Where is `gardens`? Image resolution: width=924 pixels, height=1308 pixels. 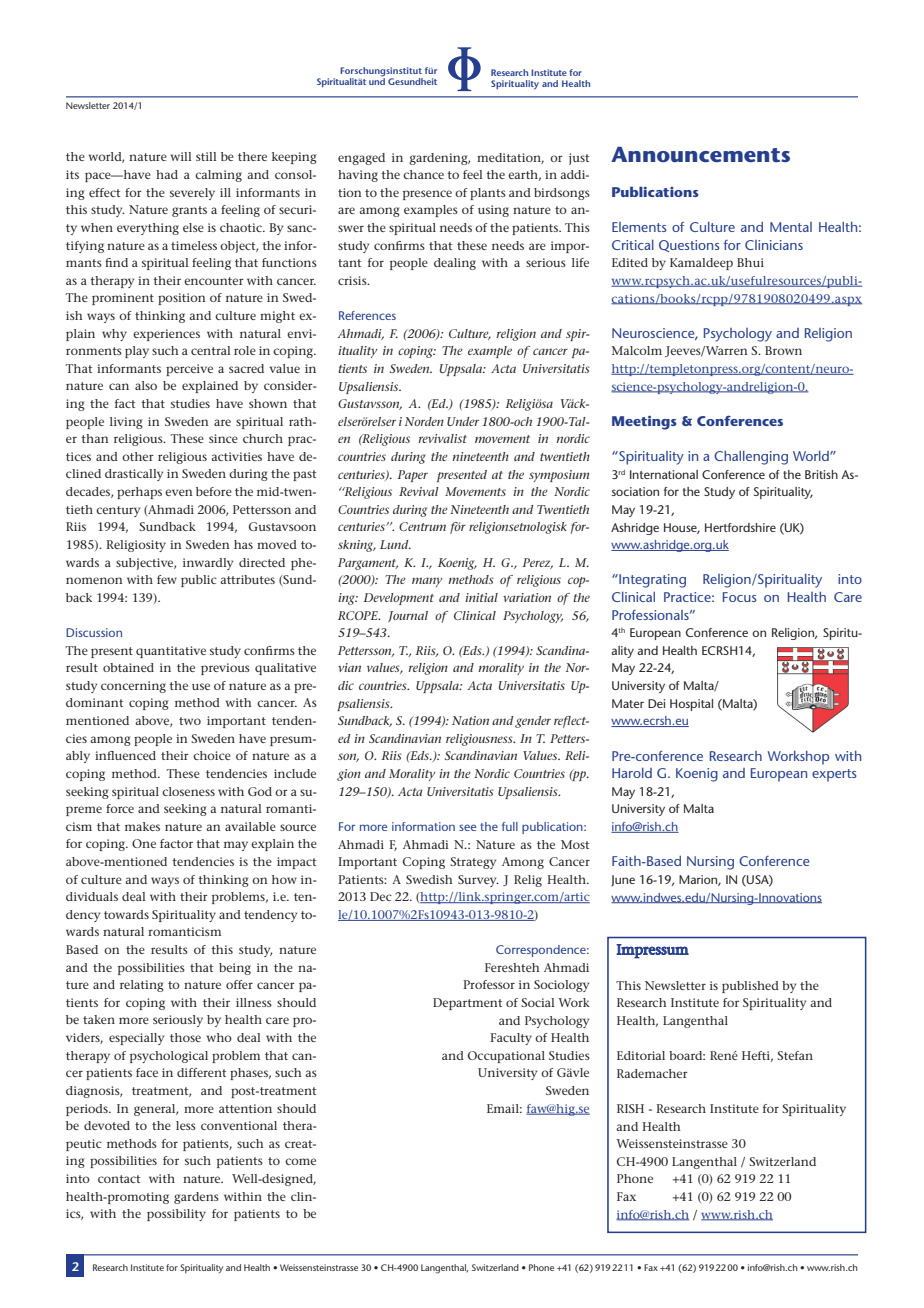
gardens is located at coordinates (196, 1198).
